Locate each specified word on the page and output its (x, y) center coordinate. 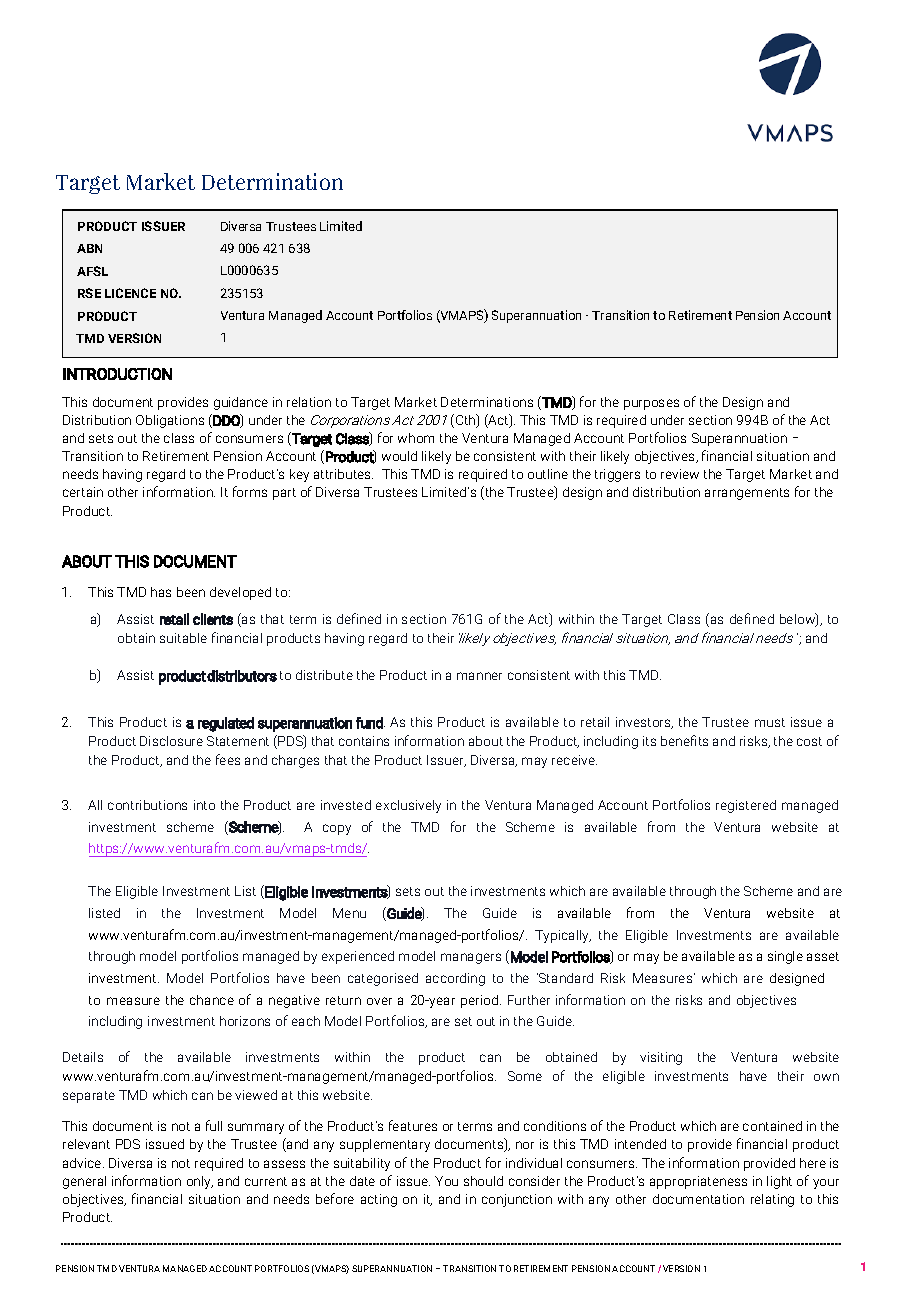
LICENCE (130, 293)
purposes (651, 404)
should (483, 1181)
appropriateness (698, 1182)
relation (309, 402)
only (200, 1182)
